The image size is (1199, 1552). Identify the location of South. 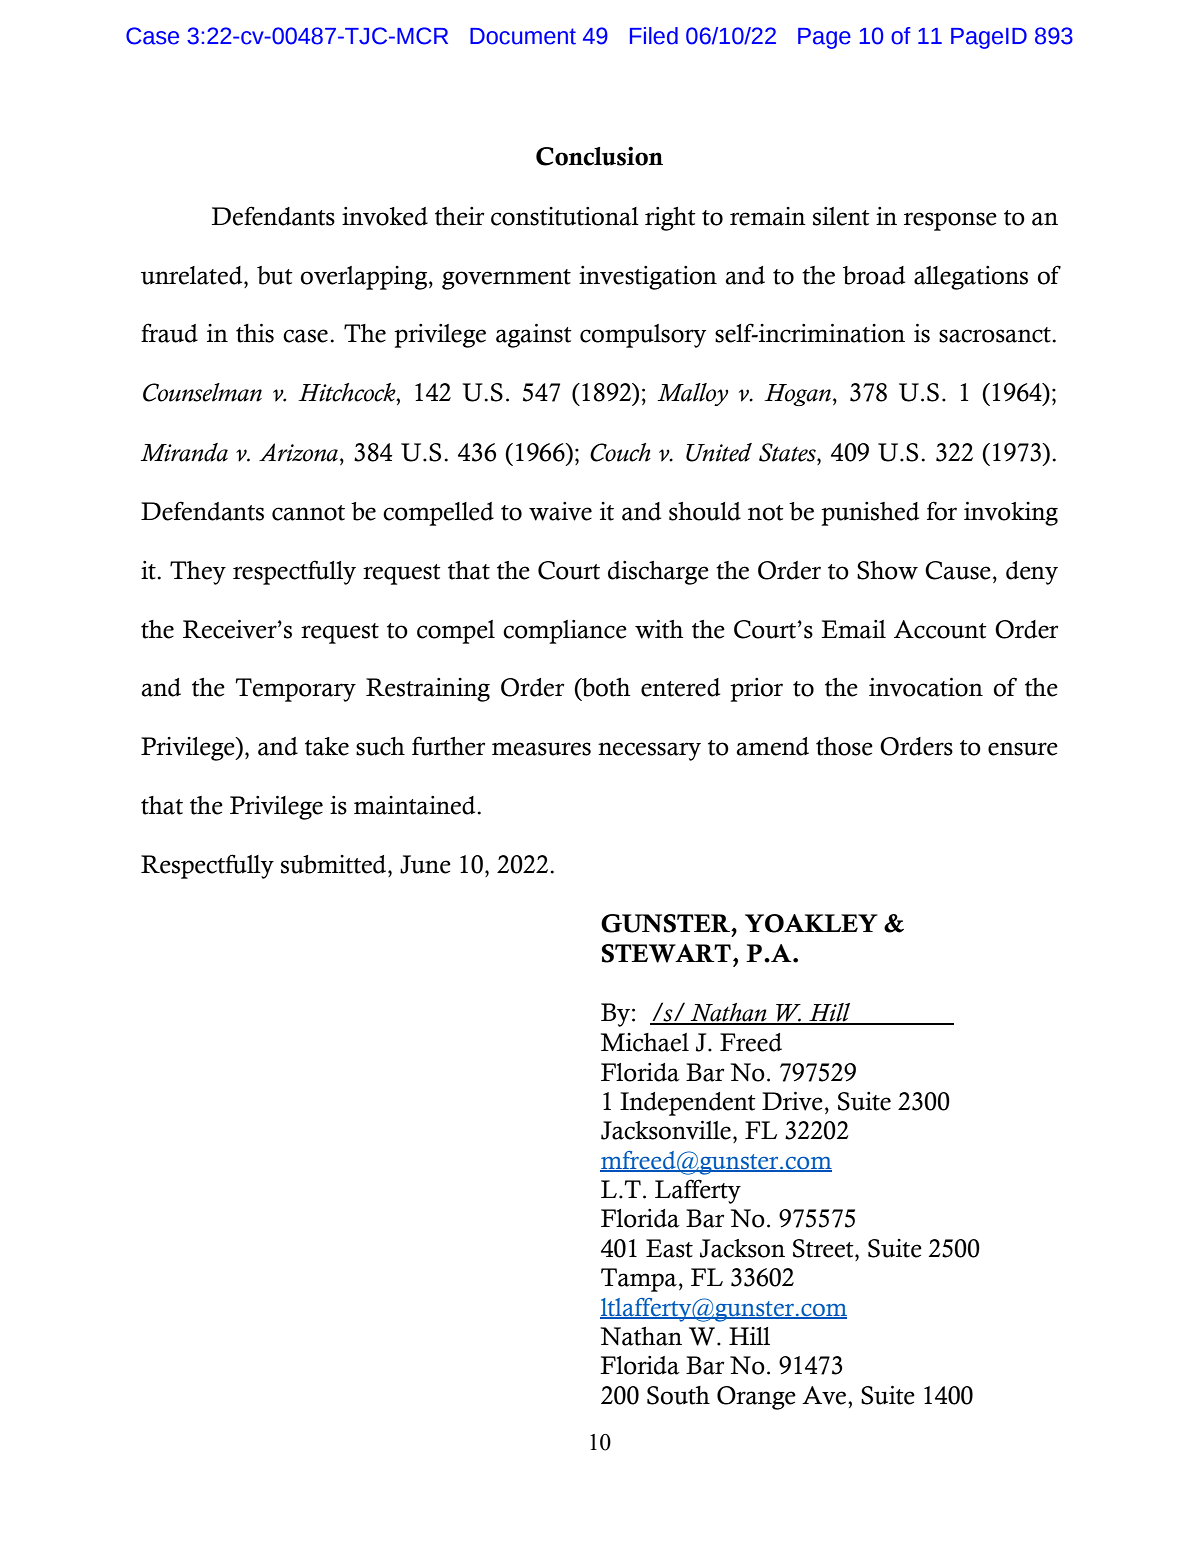
(678, 1395).
